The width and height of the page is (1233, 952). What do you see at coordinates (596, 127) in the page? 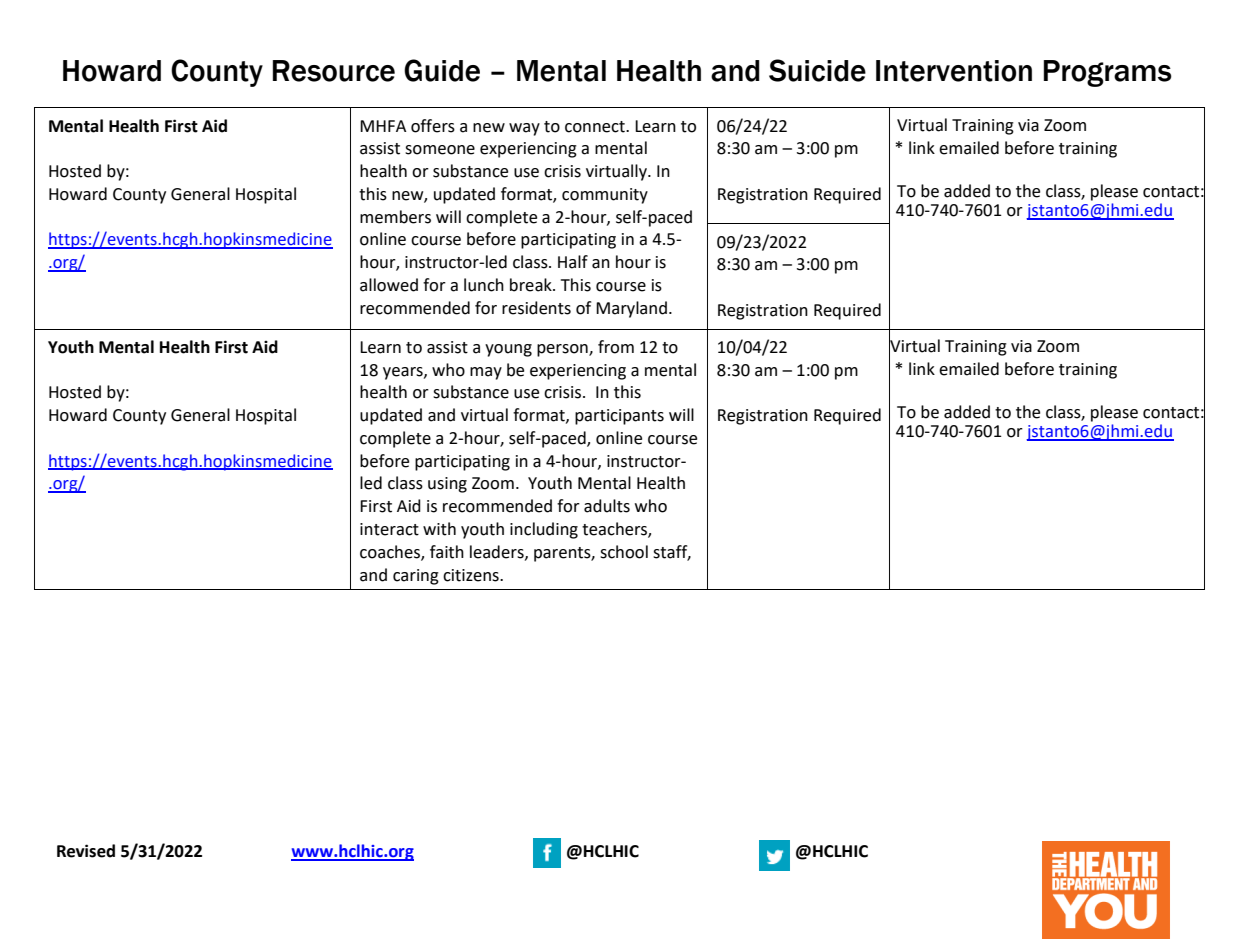
I see `connect` at bounding box center [596, 127].
